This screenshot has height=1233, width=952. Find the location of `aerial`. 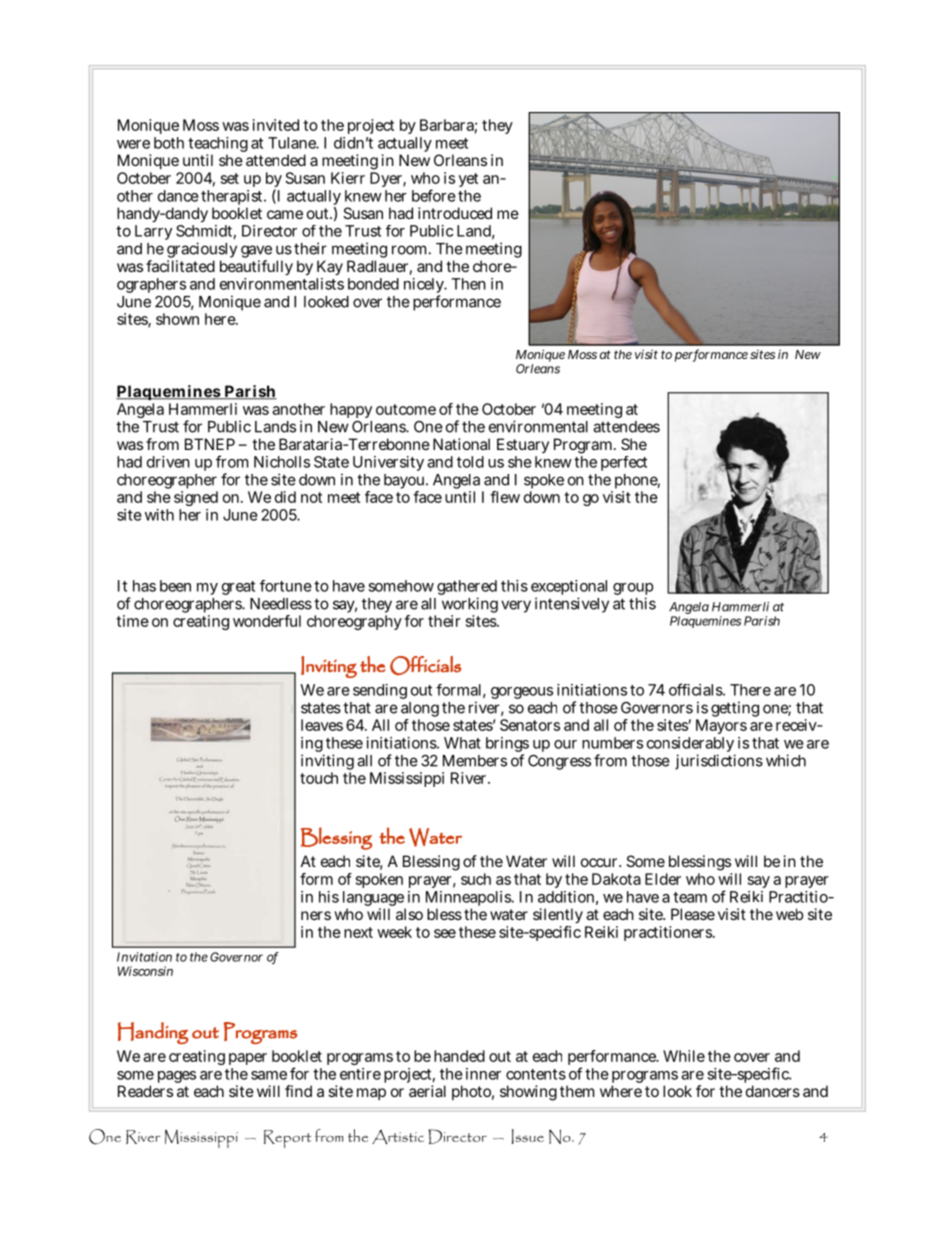

aerial is located at coordinates (427, 1091).
